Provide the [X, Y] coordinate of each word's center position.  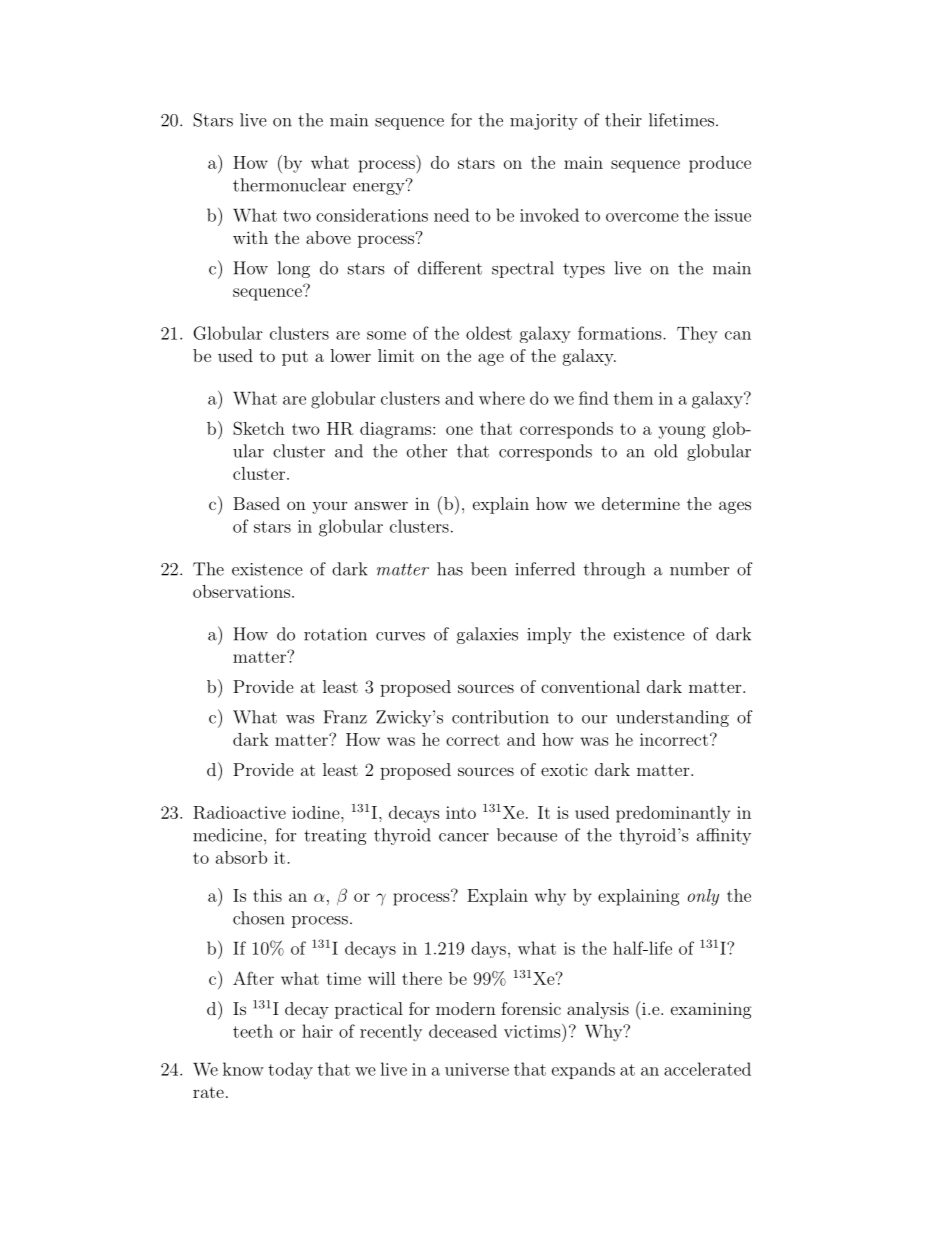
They [697, 335]
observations [241, 591]
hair [317, 1031]
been [489, 569]
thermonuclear [289, 185]
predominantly [673, 814]
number [699, 569]
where [502, 398]
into [461, 812]
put [295, 358]
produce [720, 164]
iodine [317, 812]
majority [544, 122]
